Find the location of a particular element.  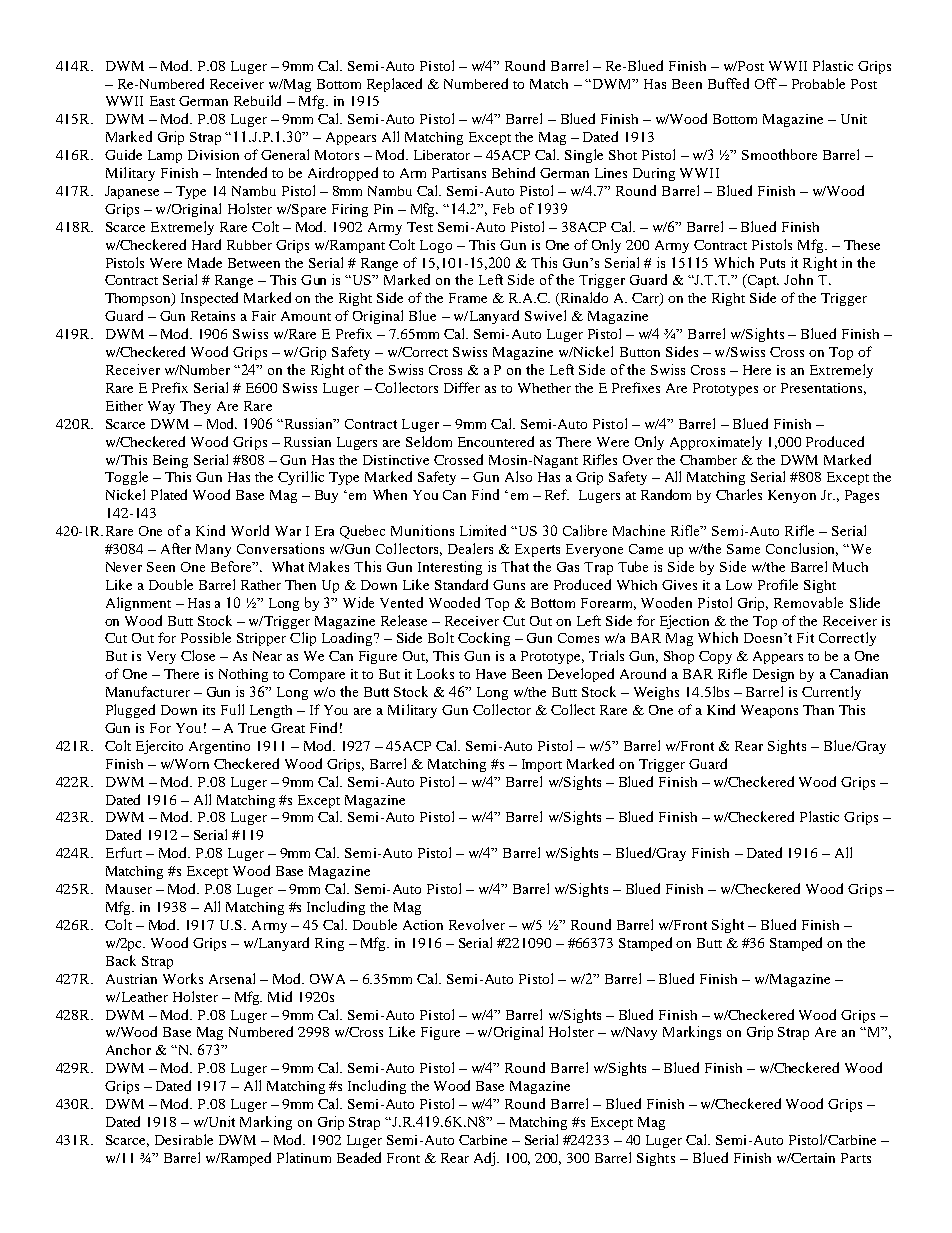

Weapons is located at coordinates (769, 711).
